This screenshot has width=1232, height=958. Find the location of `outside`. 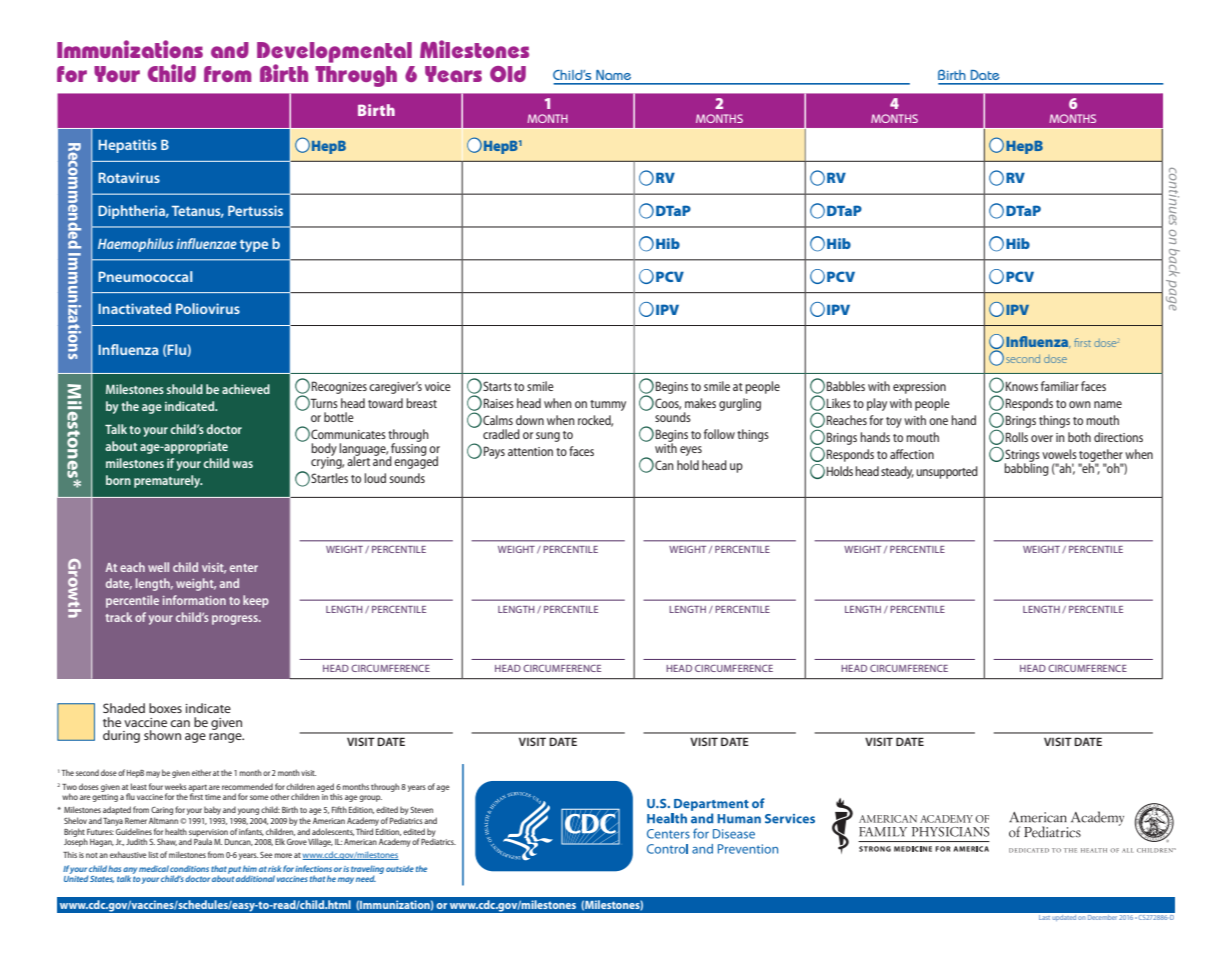

outside is located at coordinates (400, 868).
